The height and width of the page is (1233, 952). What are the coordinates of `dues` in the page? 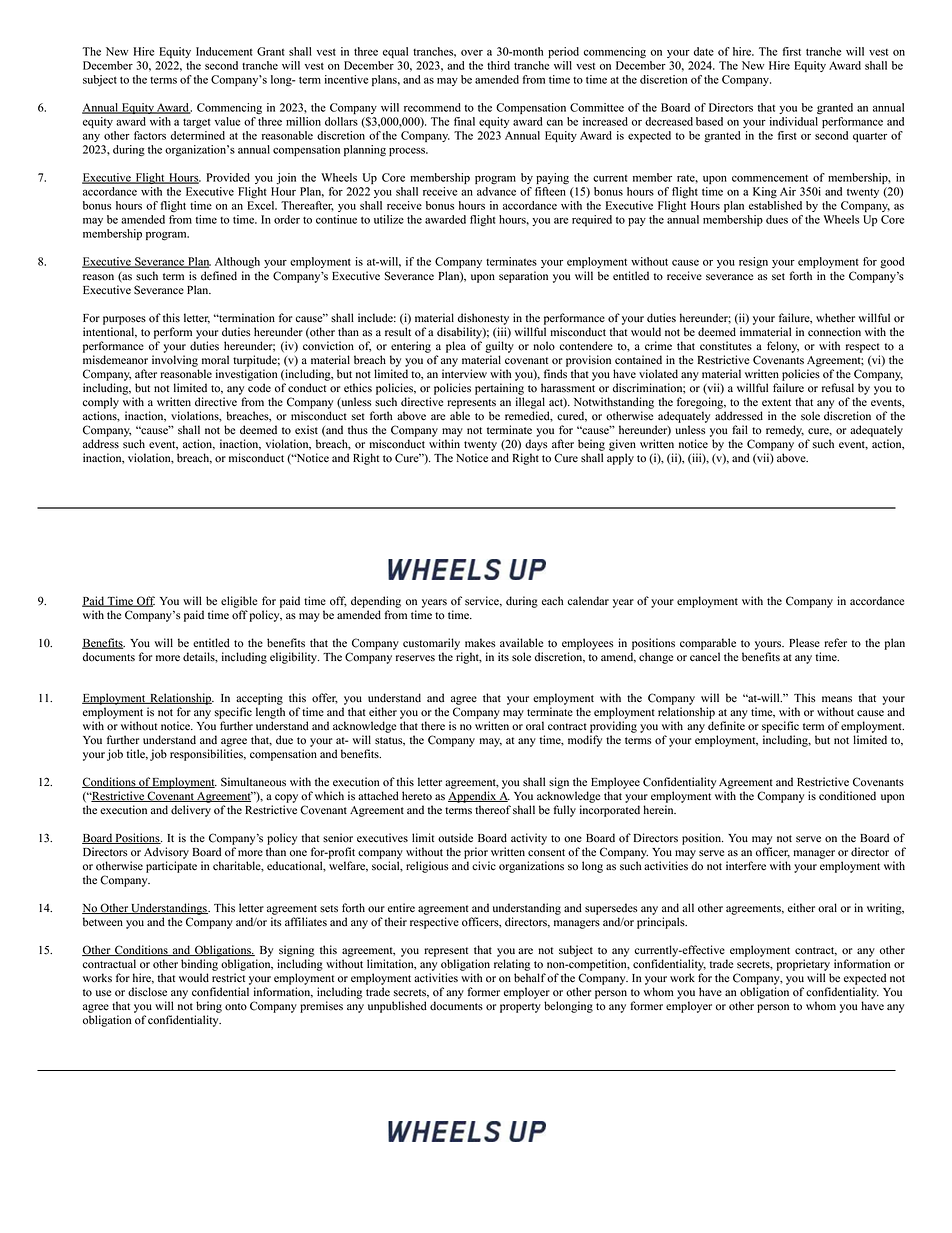 It's located at (777, 219).
